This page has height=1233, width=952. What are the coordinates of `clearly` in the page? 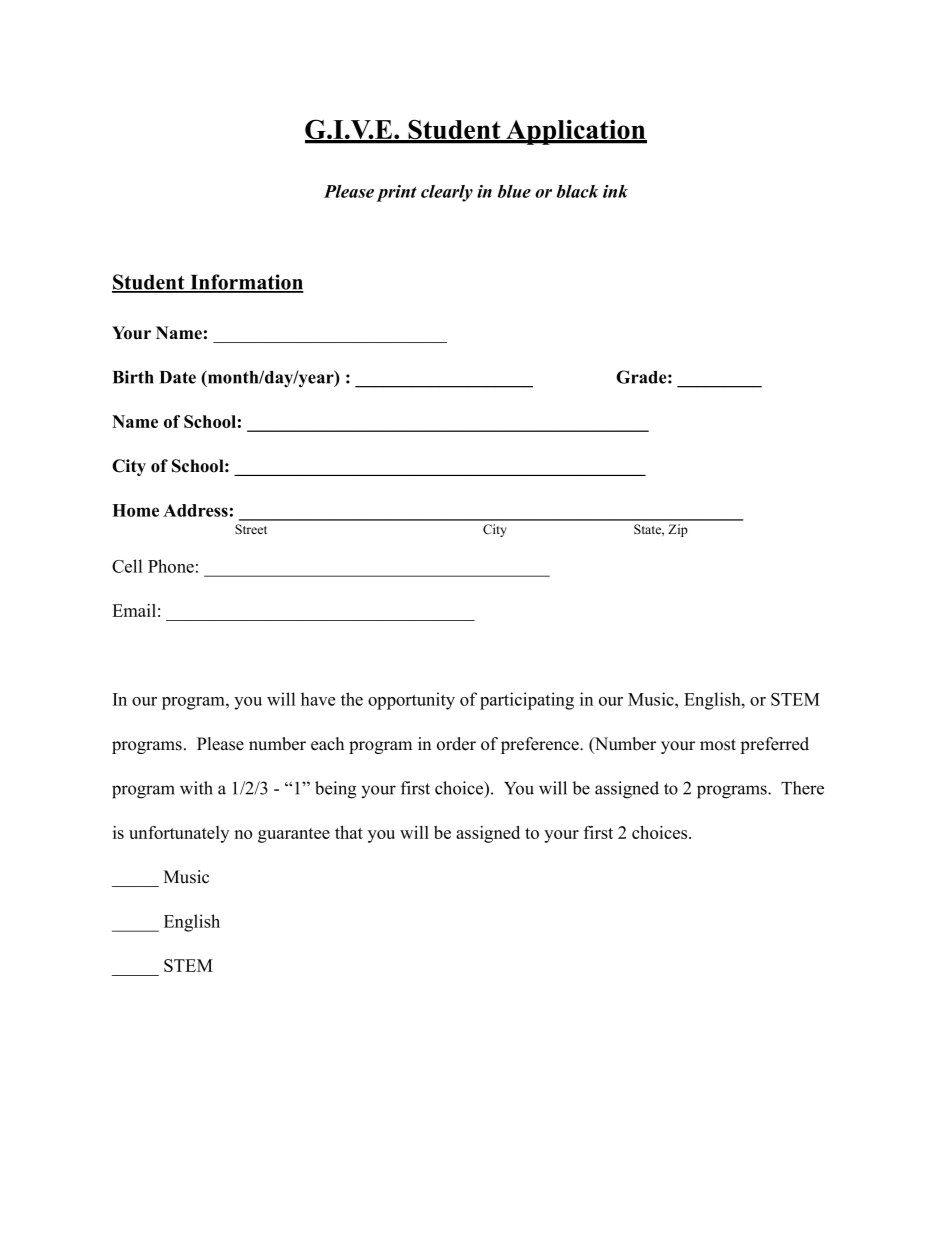 It's located at (447, 193).
